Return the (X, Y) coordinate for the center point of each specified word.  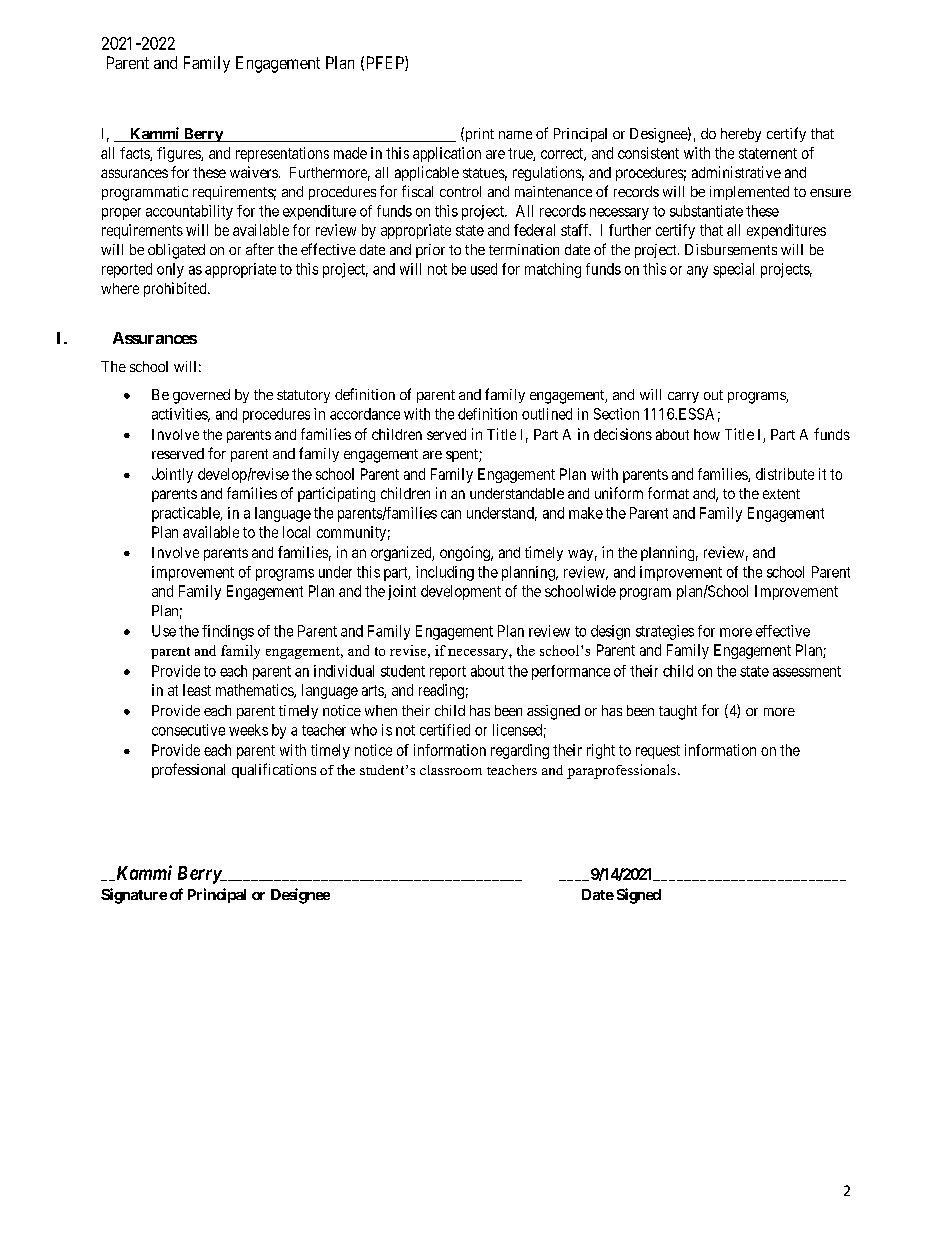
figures (179, 154)
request (658, 752)
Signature (134, 896)
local (296, 532)
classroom (451, 770)
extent (781, 494)
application (447, 154)
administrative (736, 172)
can (451, 514)
